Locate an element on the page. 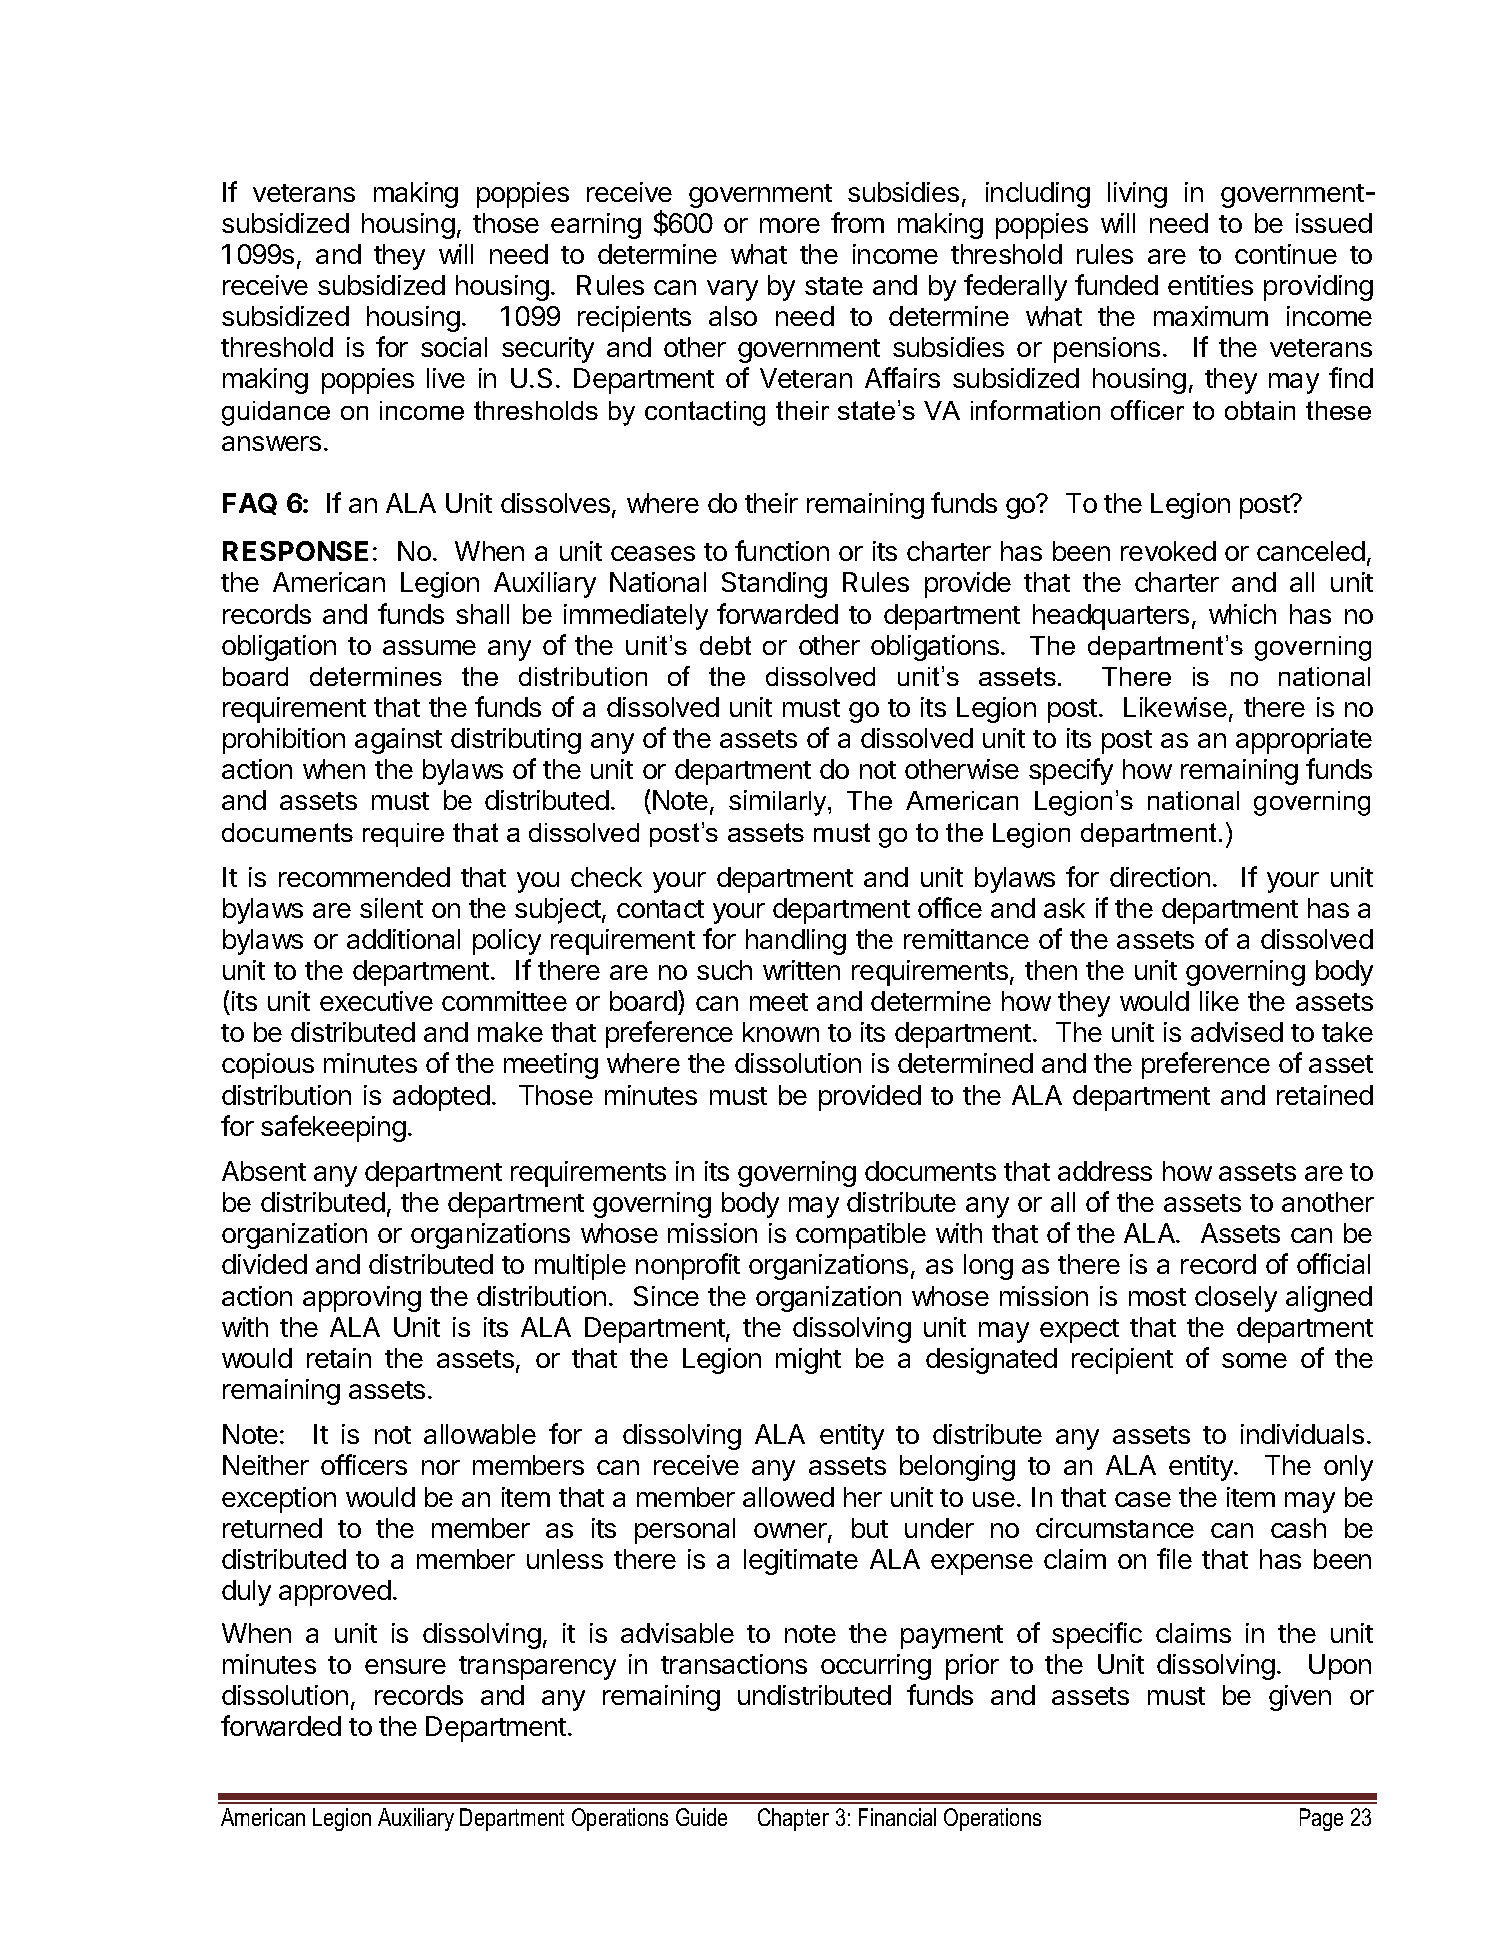 The width and height of the document is (1506, 1949). some is located at coordinates (1254, 1360).
